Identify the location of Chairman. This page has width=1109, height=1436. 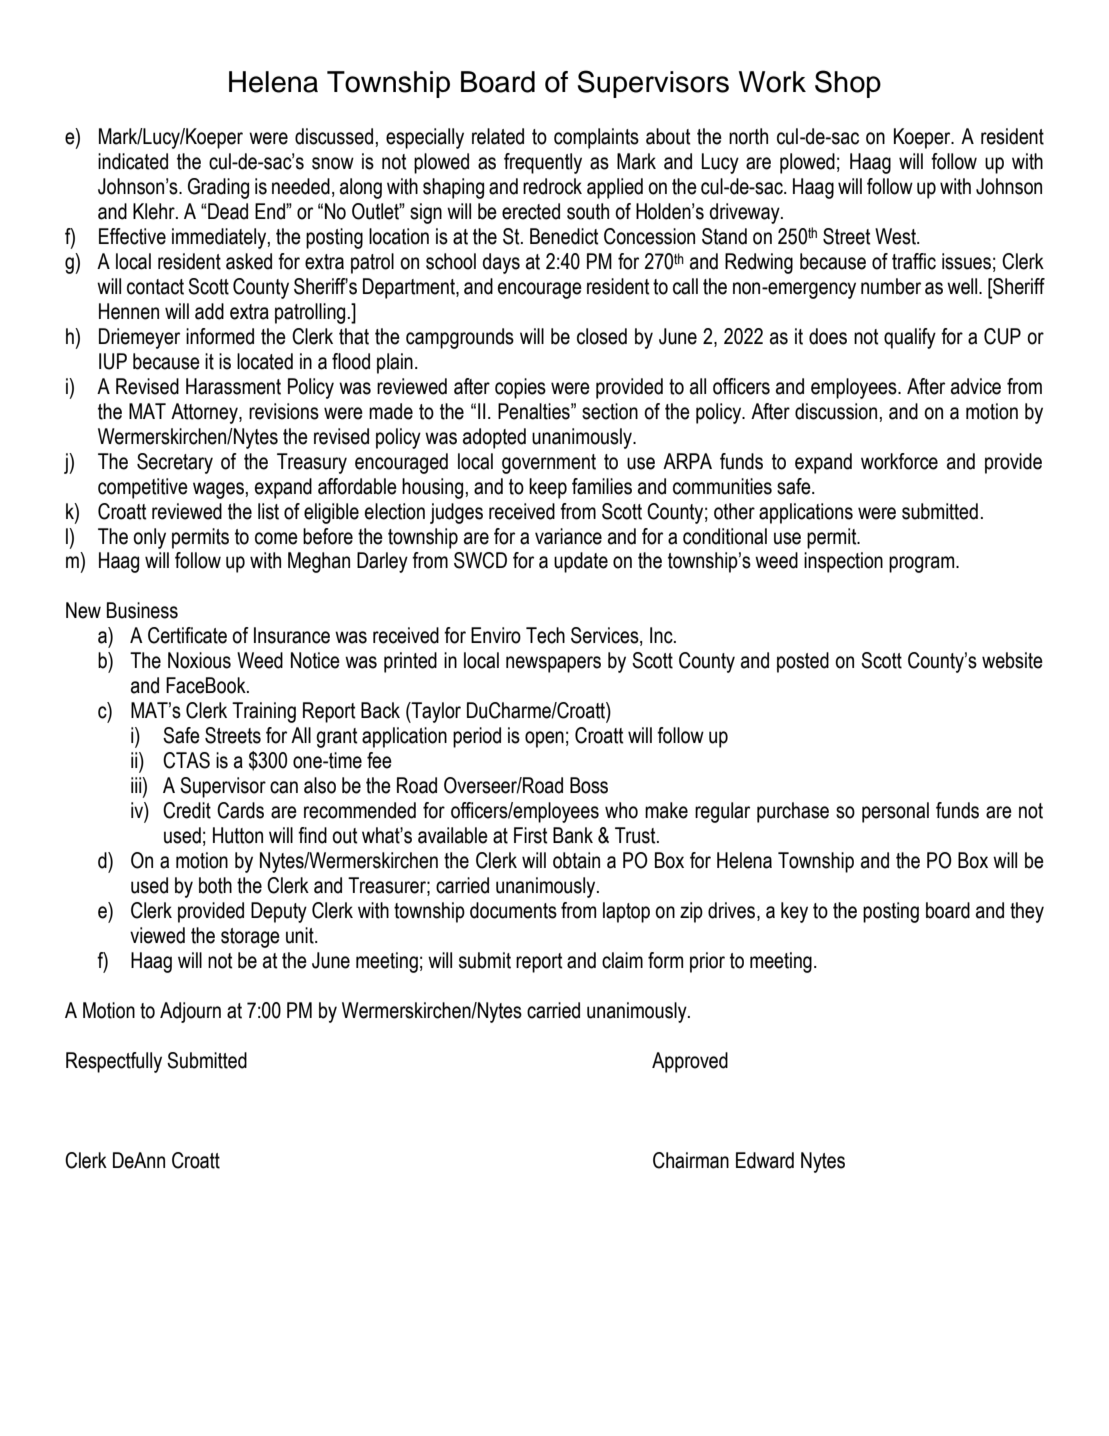
(691, 1160).
